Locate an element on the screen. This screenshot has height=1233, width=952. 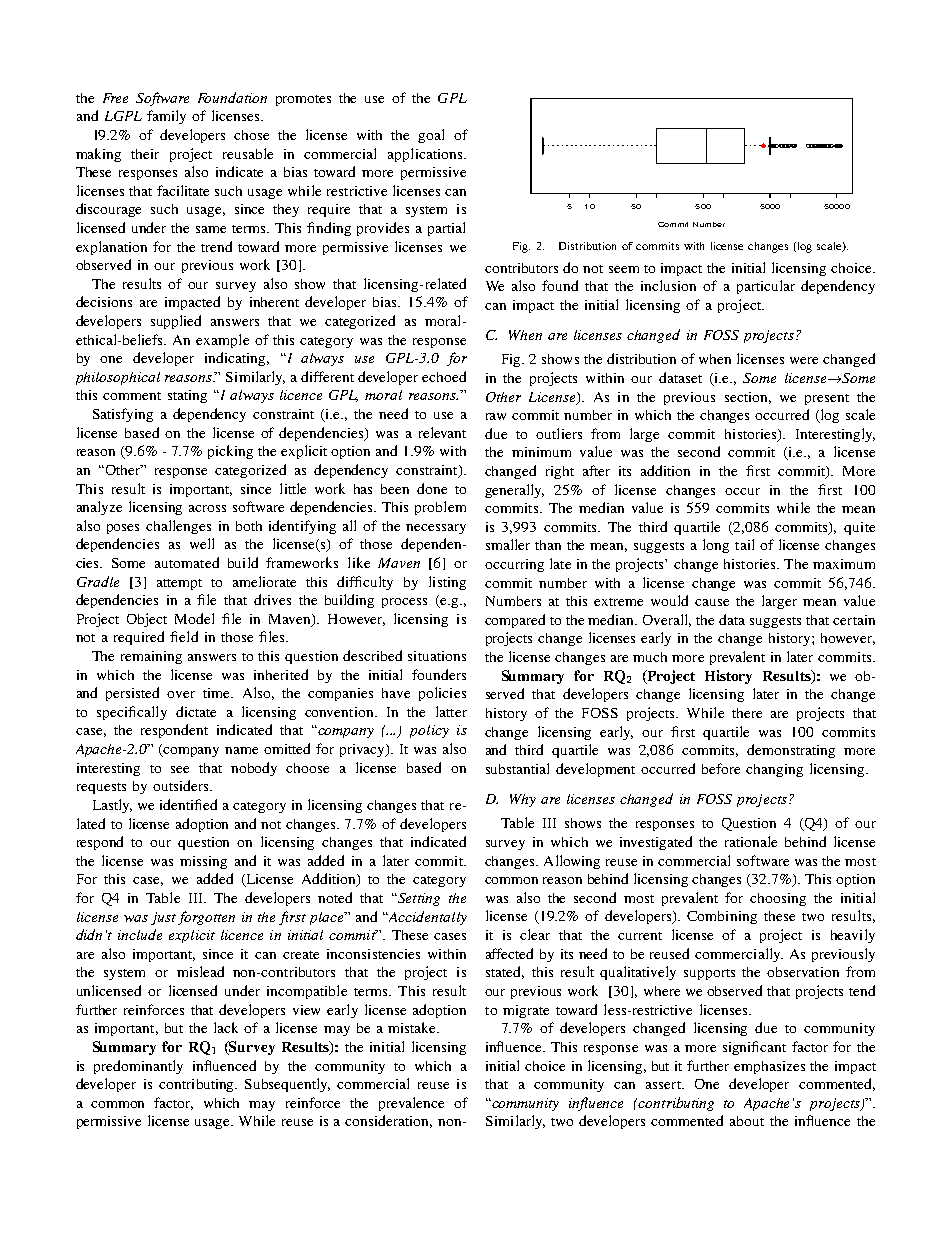
echoed is located at coordinates (444, 376).
